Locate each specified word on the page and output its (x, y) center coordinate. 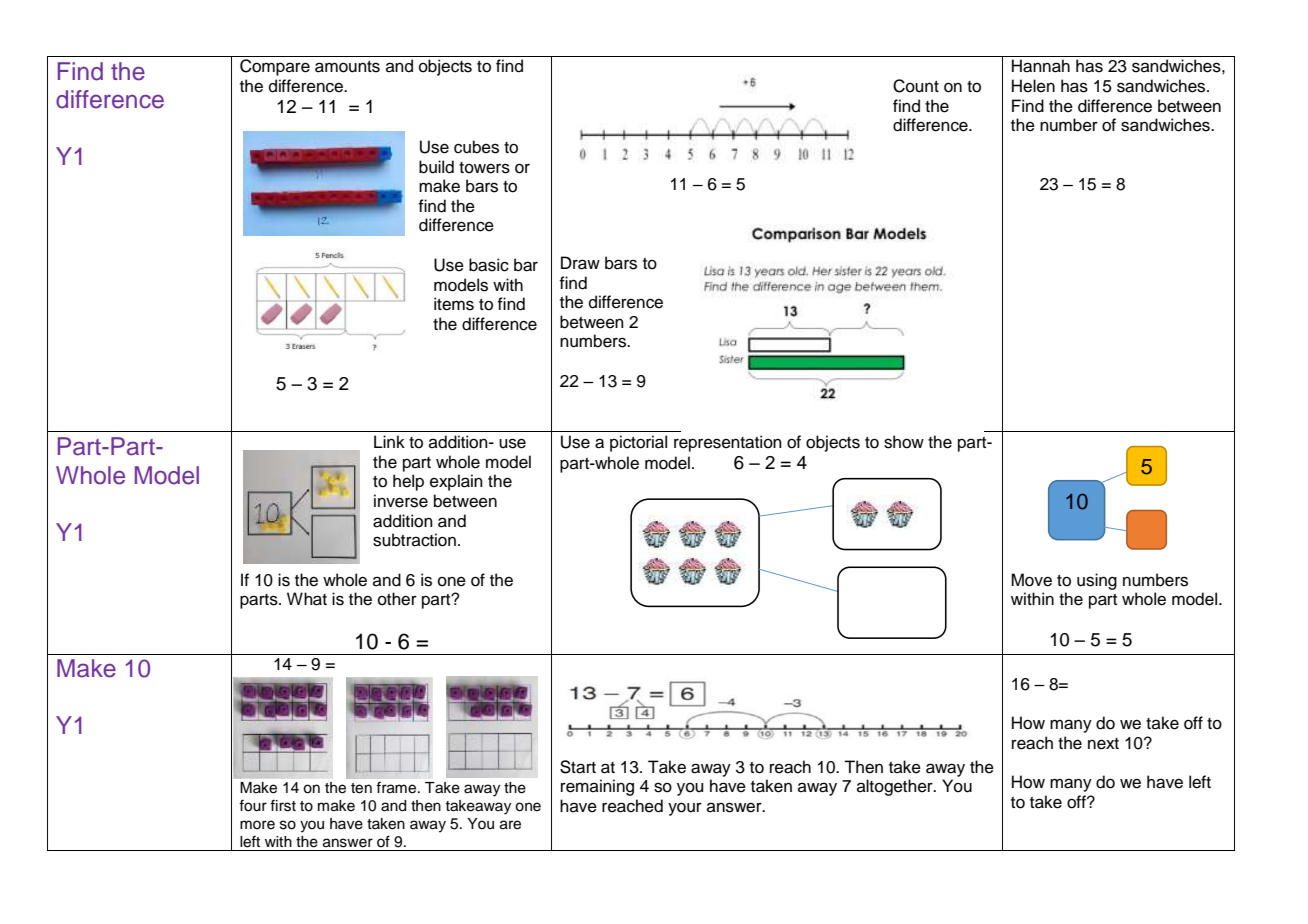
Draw (580, 263)
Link (389, 441)
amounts (347, 67)
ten (361, 788)
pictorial (638, 443)
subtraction (414, 540)
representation (728, 443)
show (904, 442)
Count (916, 86)
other (397, 599)
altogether (896, 787)
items (454, 304)
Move (1031, 580)
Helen (1033, 86)
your (685, 809)
